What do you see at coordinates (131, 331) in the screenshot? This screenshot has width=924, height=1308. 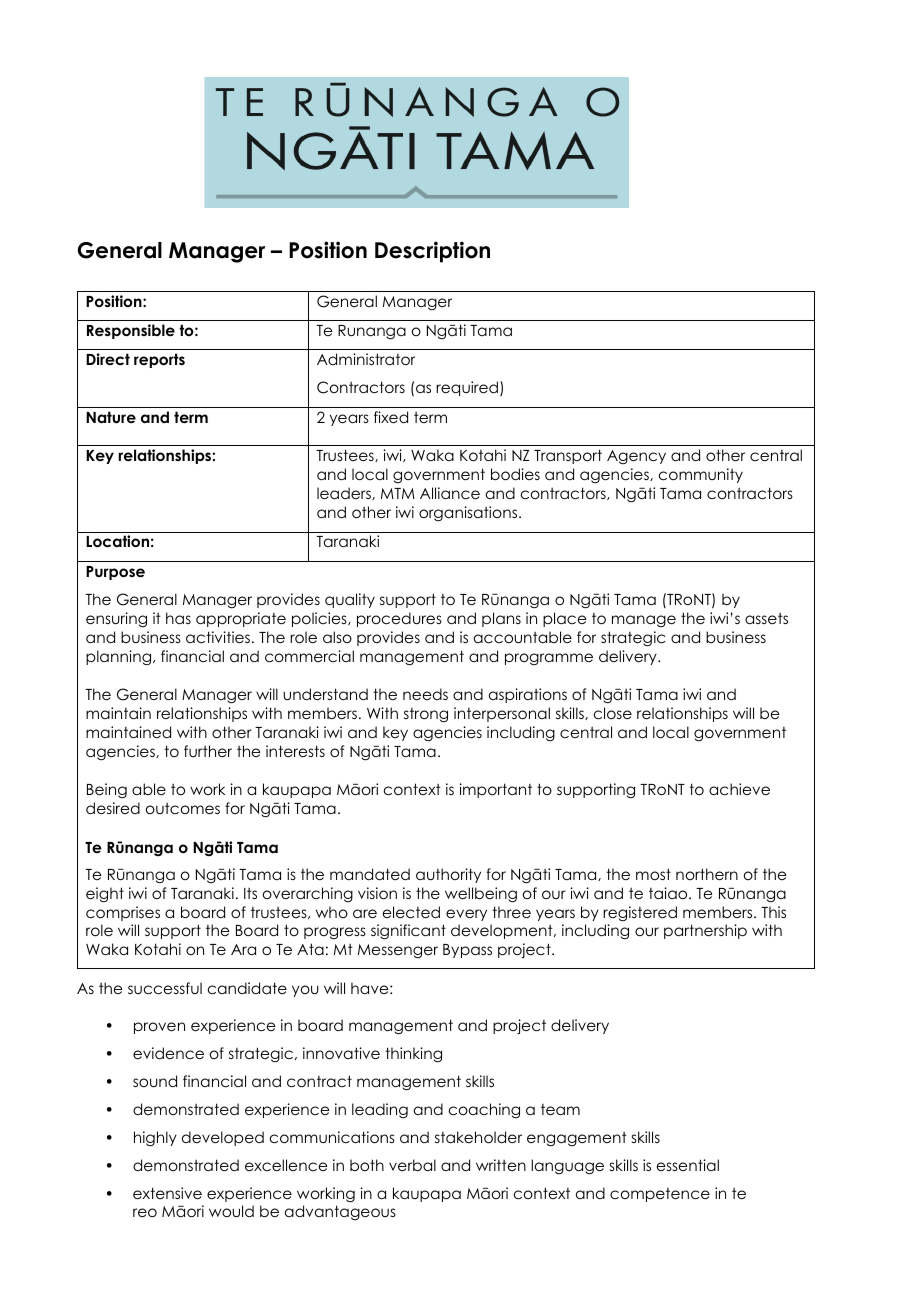 I see `Responsible` at bounding box center [131, 331].
